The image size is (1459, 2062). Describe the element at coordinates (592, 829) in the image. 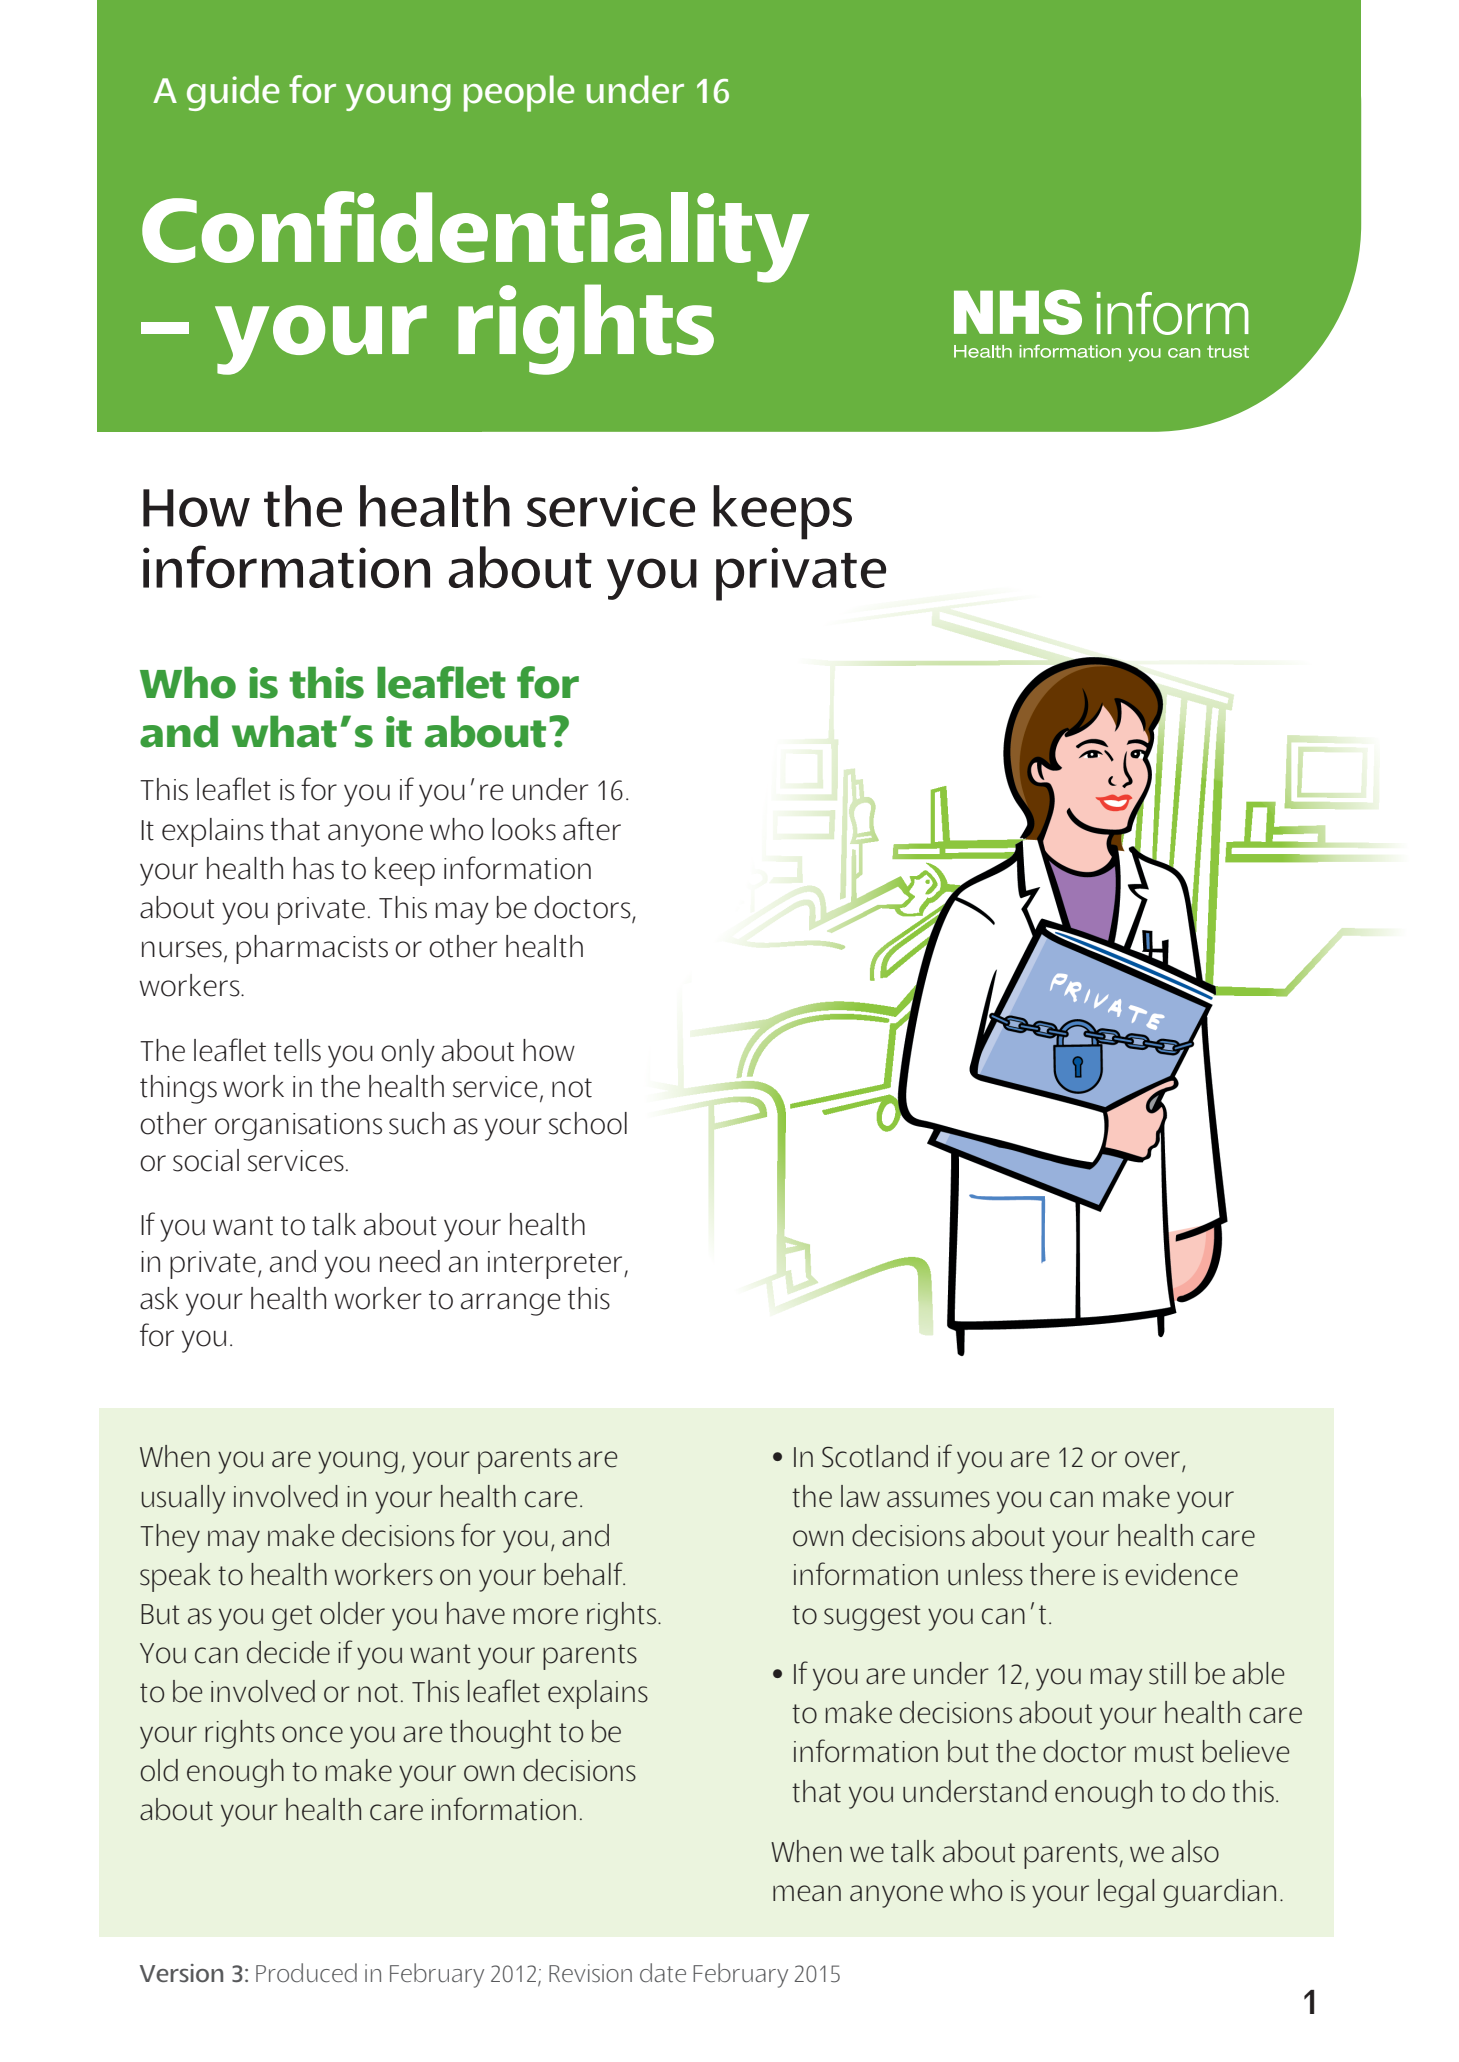

I see `after` at that location.
